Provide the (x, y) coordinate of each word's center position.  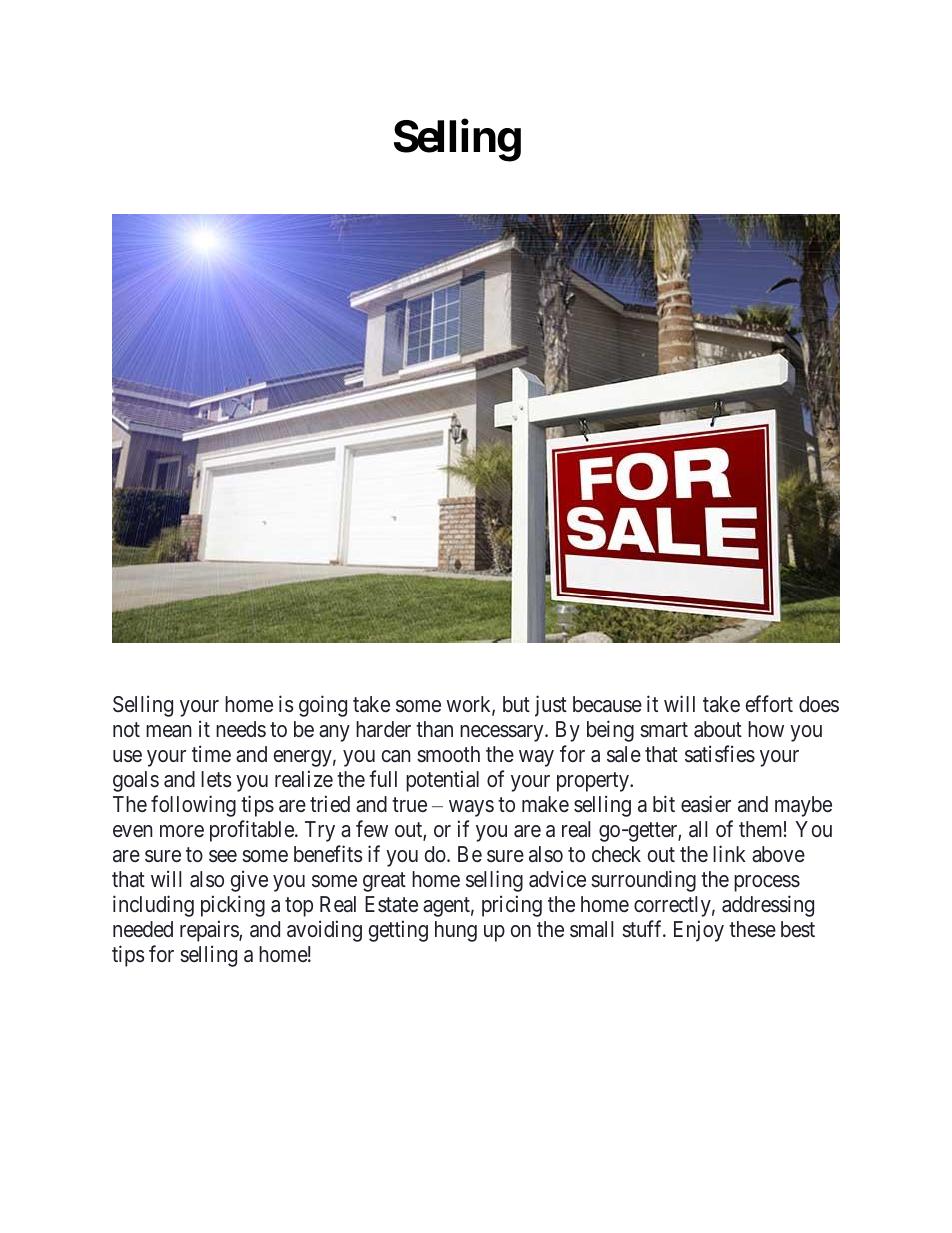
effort (769, 703)
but (516, 704)
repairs (210, 931)
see (223, 856)
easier (706, 804)
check (616, 854)
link (729, 853)
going (323, 706)
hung (456, 931)
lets (216, 779)
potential (442, 781)
